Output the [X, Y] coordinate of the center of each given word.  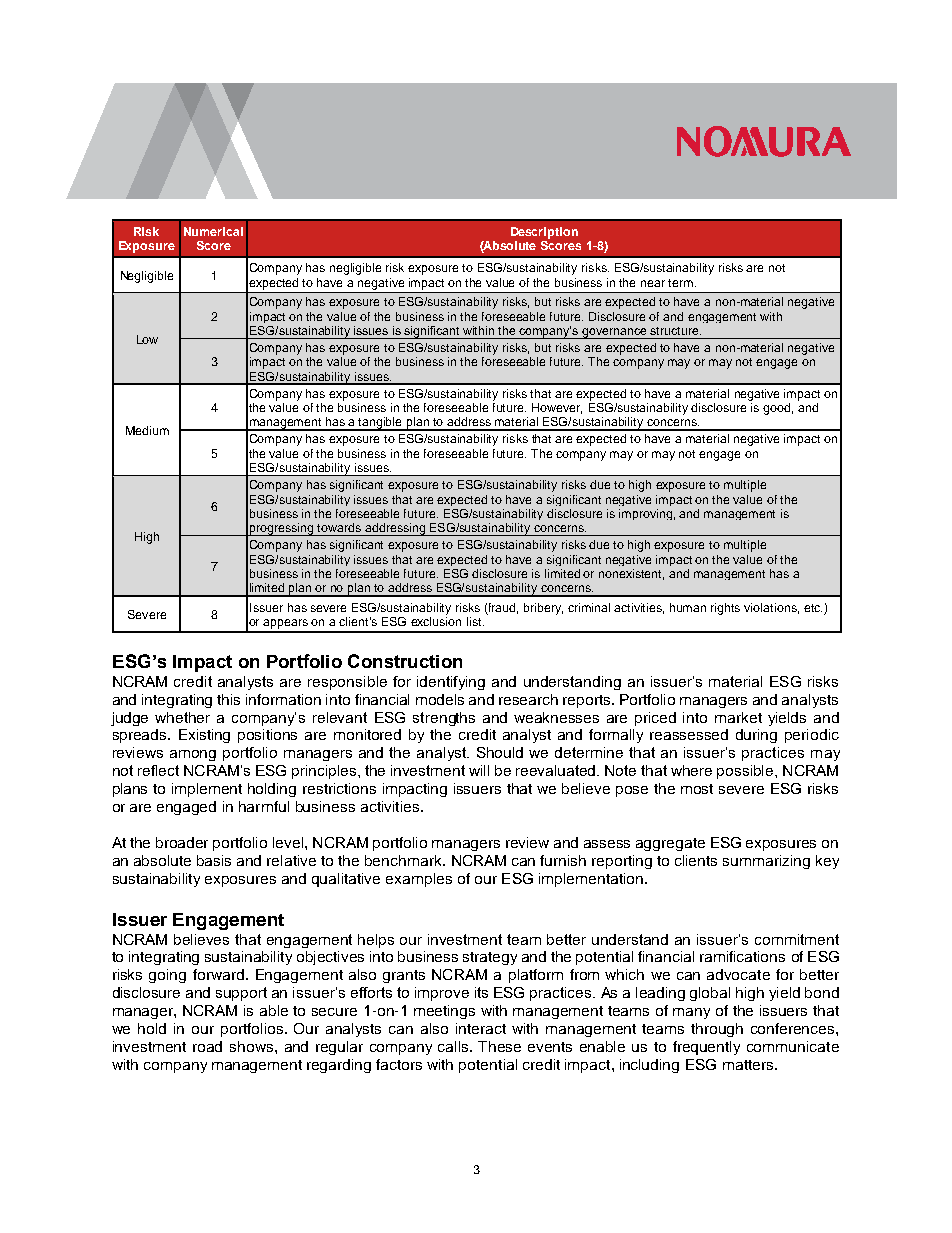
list [475, 621]
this [228, 699]
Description [544, 233]
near [653, 283]
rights [725, 609]
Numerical [213, 231]
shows [251, 1046]
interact [481, 1028]
